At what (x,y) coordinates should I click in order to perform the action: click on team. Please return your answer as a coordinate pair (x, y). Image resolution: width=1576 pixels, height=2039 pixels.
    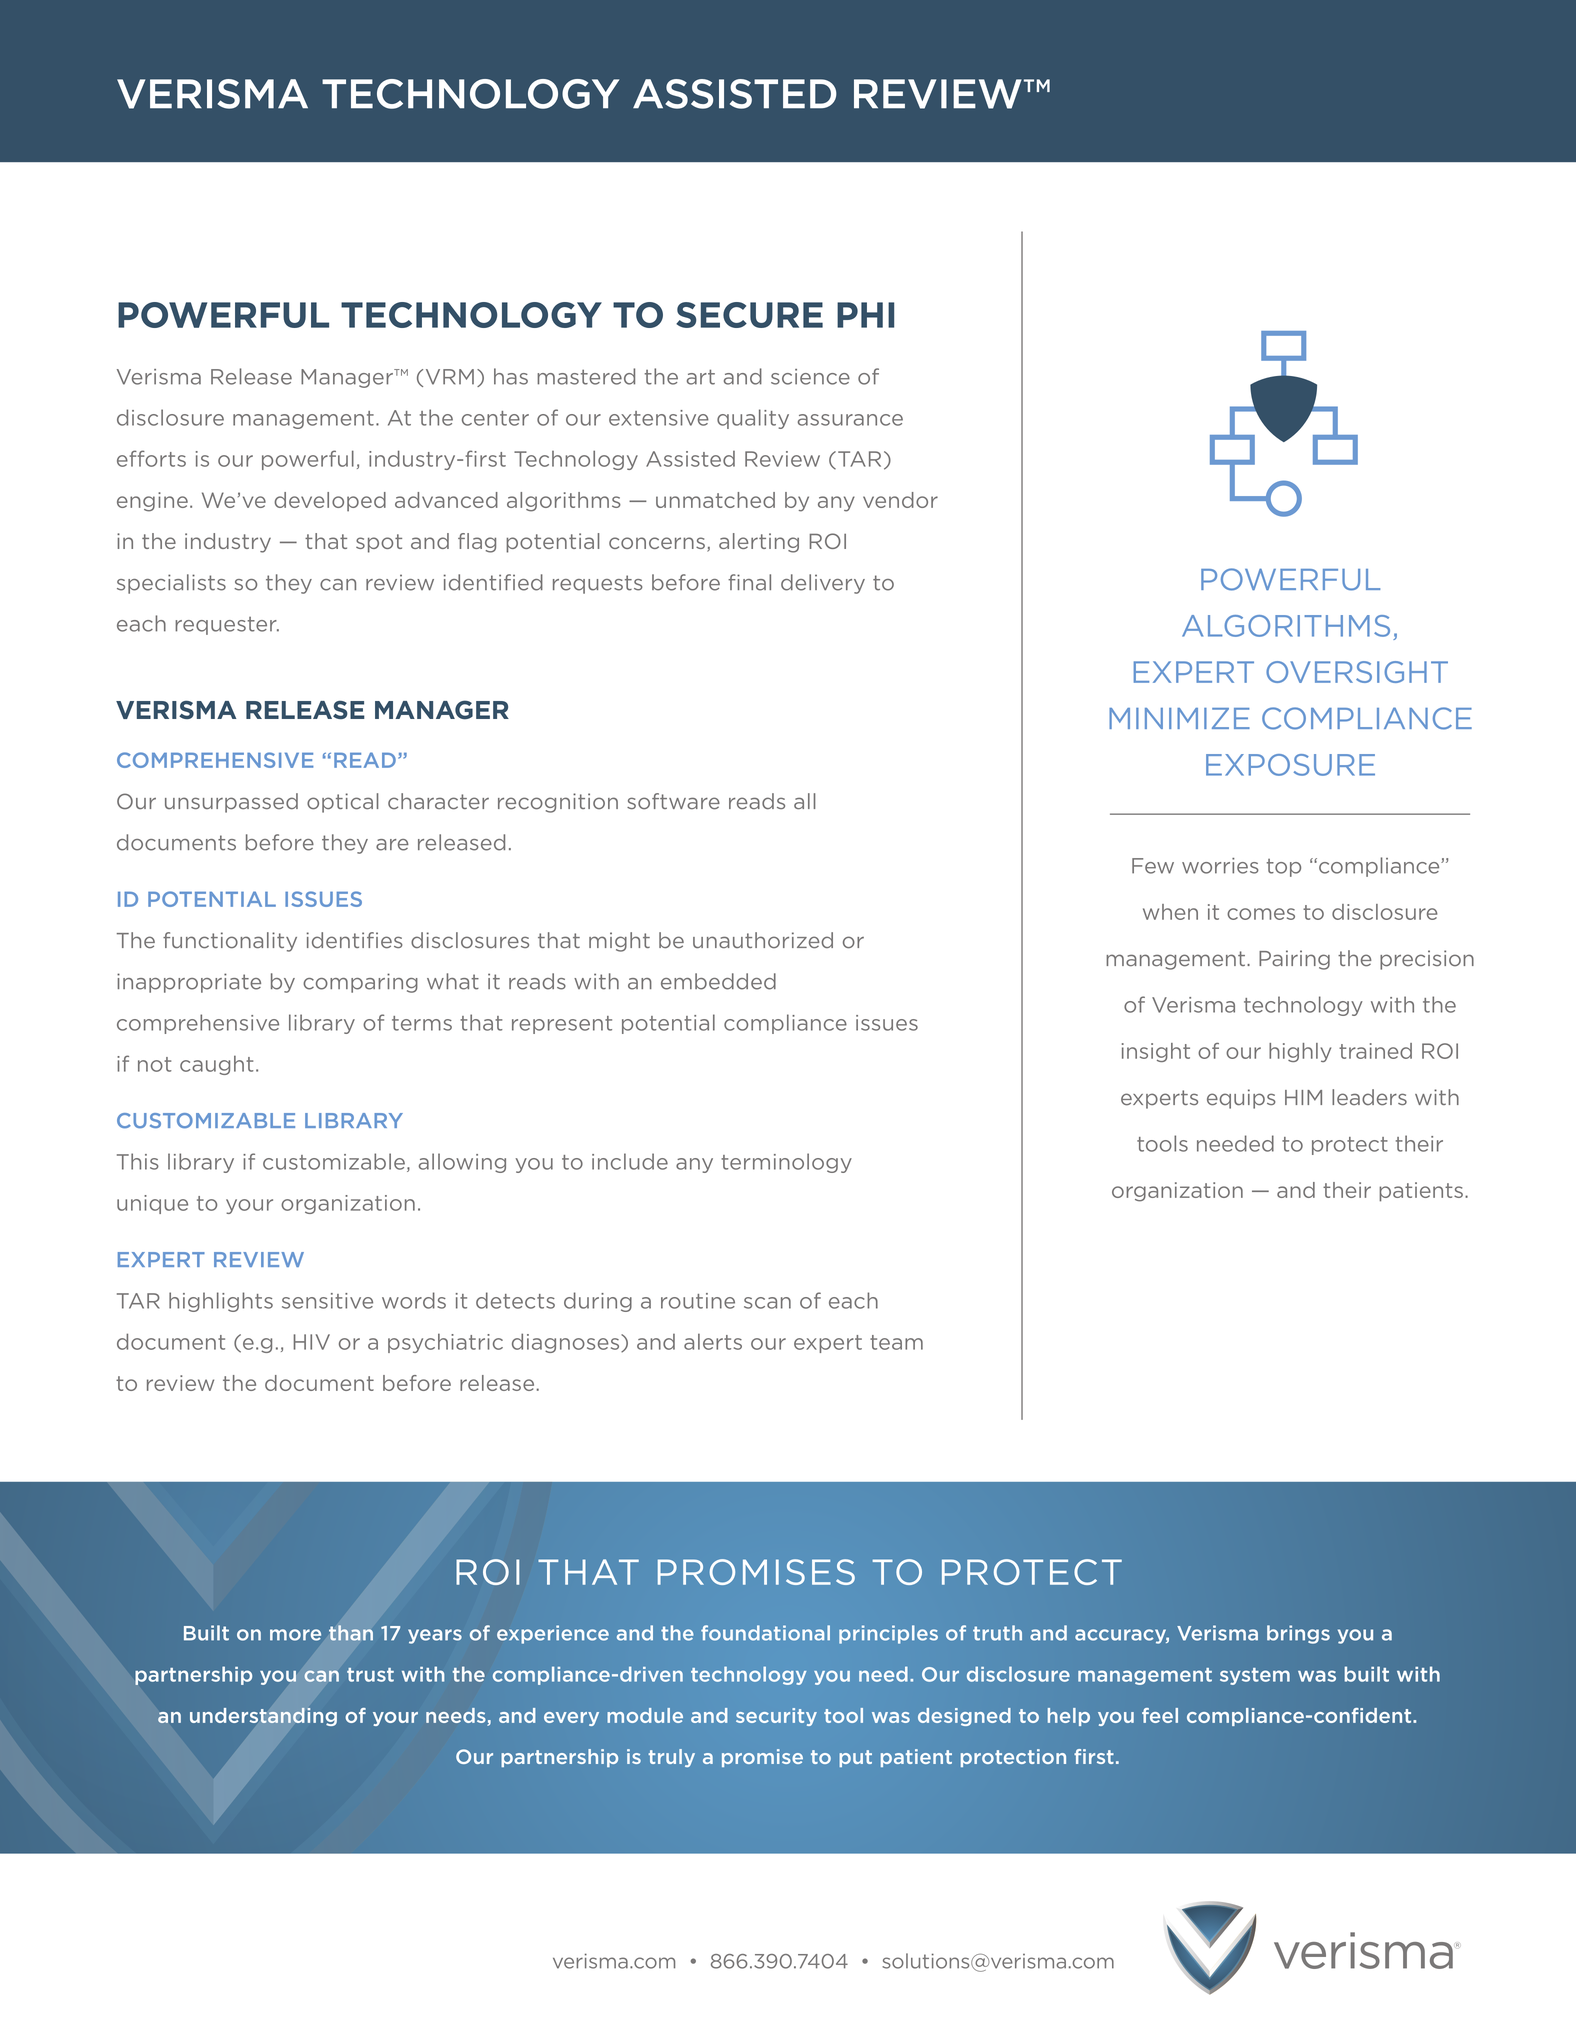
    Looking at the image, I should click on (896, 1342).
